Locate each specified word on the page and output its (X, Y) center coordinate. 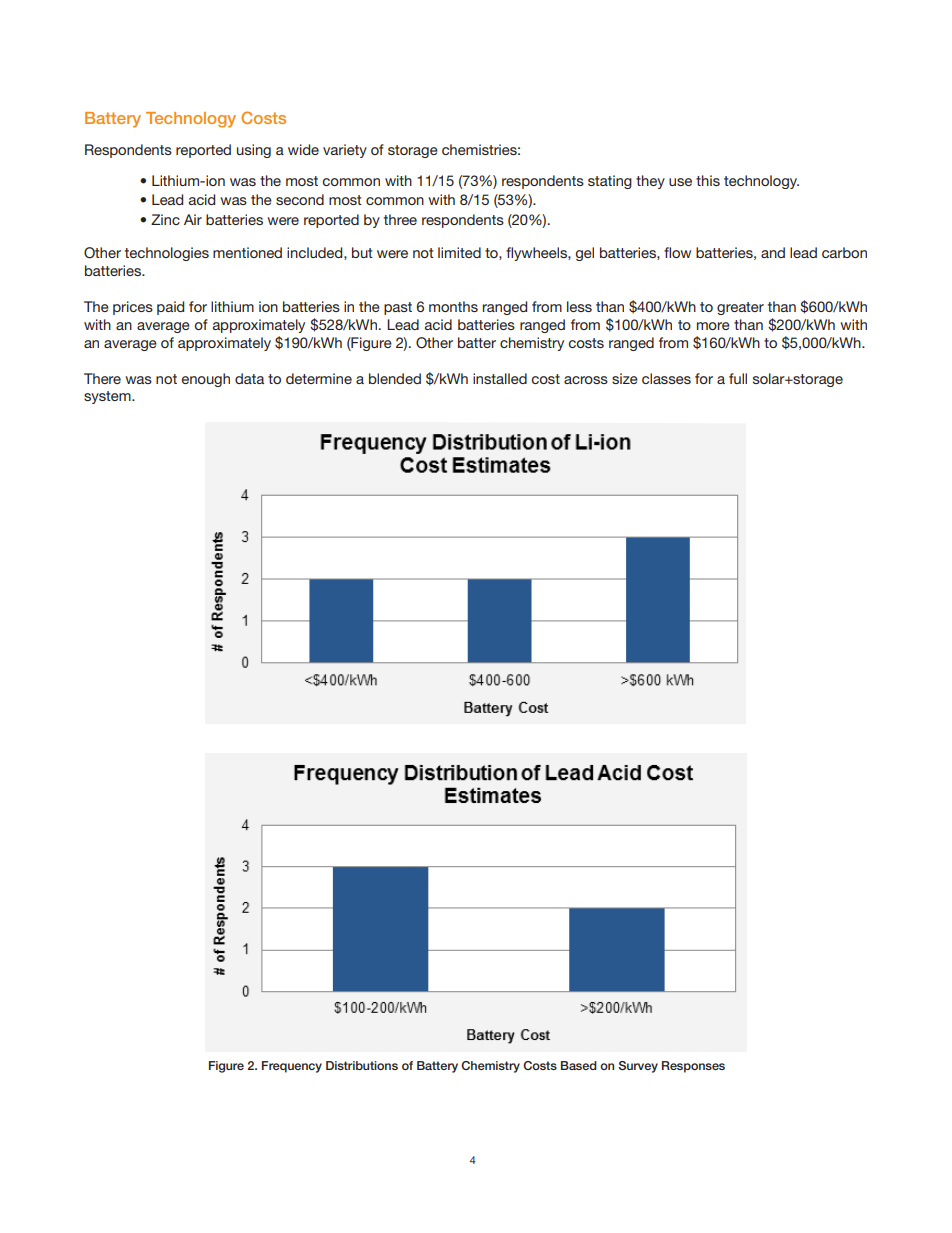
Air (193, 219)
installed (500, 378)
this (708, 180)
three (400, 219)
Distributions (362, 1065)
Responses (693, 1067)
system (108, 397)
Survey (638, 1067)
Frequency (292, 1067)
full (738, 378)
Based (579, 1065)
